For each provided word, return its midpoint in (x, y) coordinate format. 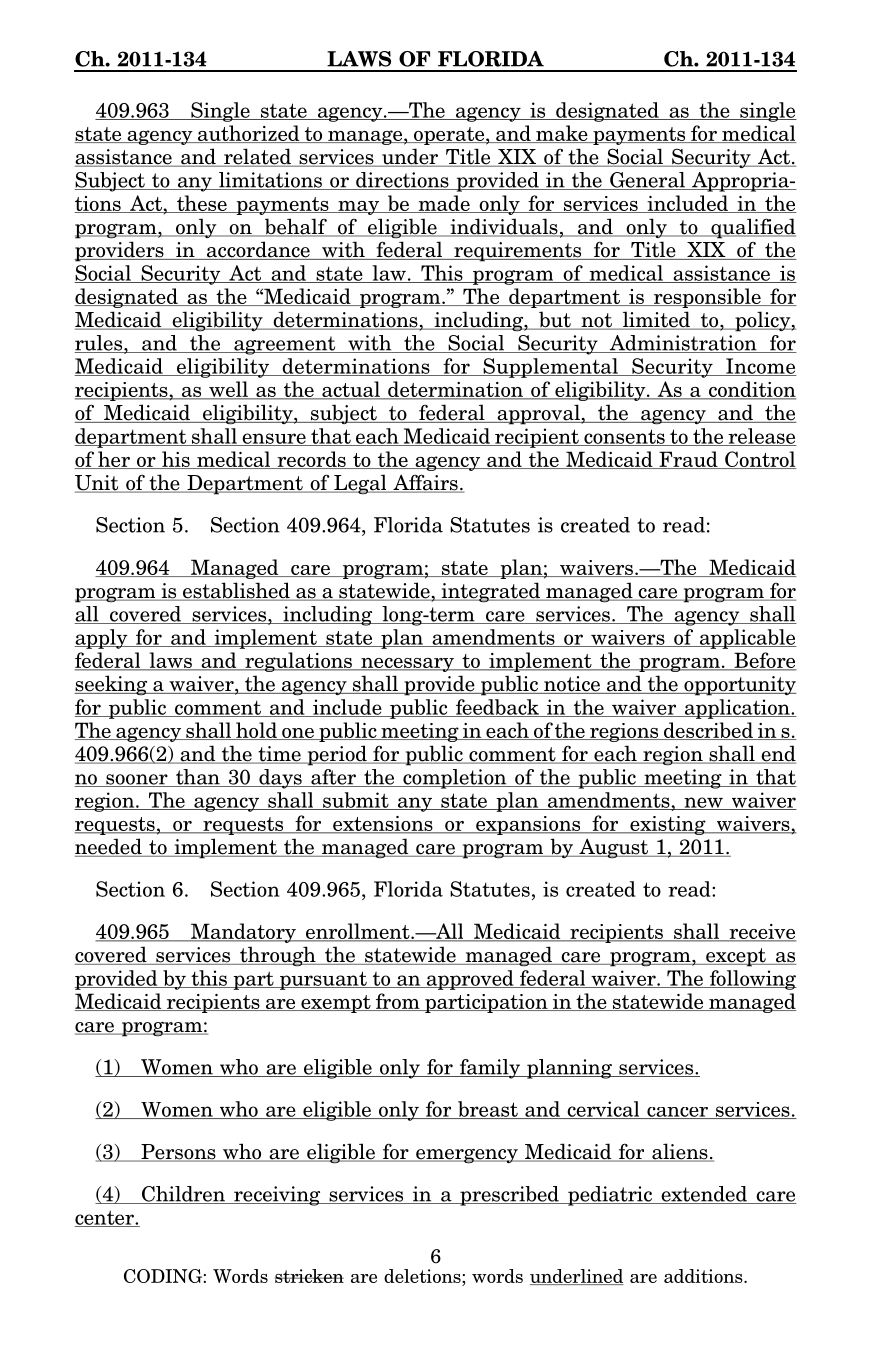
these (202, 204)
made (444, 204)
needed (109, 847)
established (236, 591)
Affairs (425, 483)
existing (668, 825)
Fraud (688, 460)
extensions (383, 825)
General (647, 181)
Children (183, 1195)
